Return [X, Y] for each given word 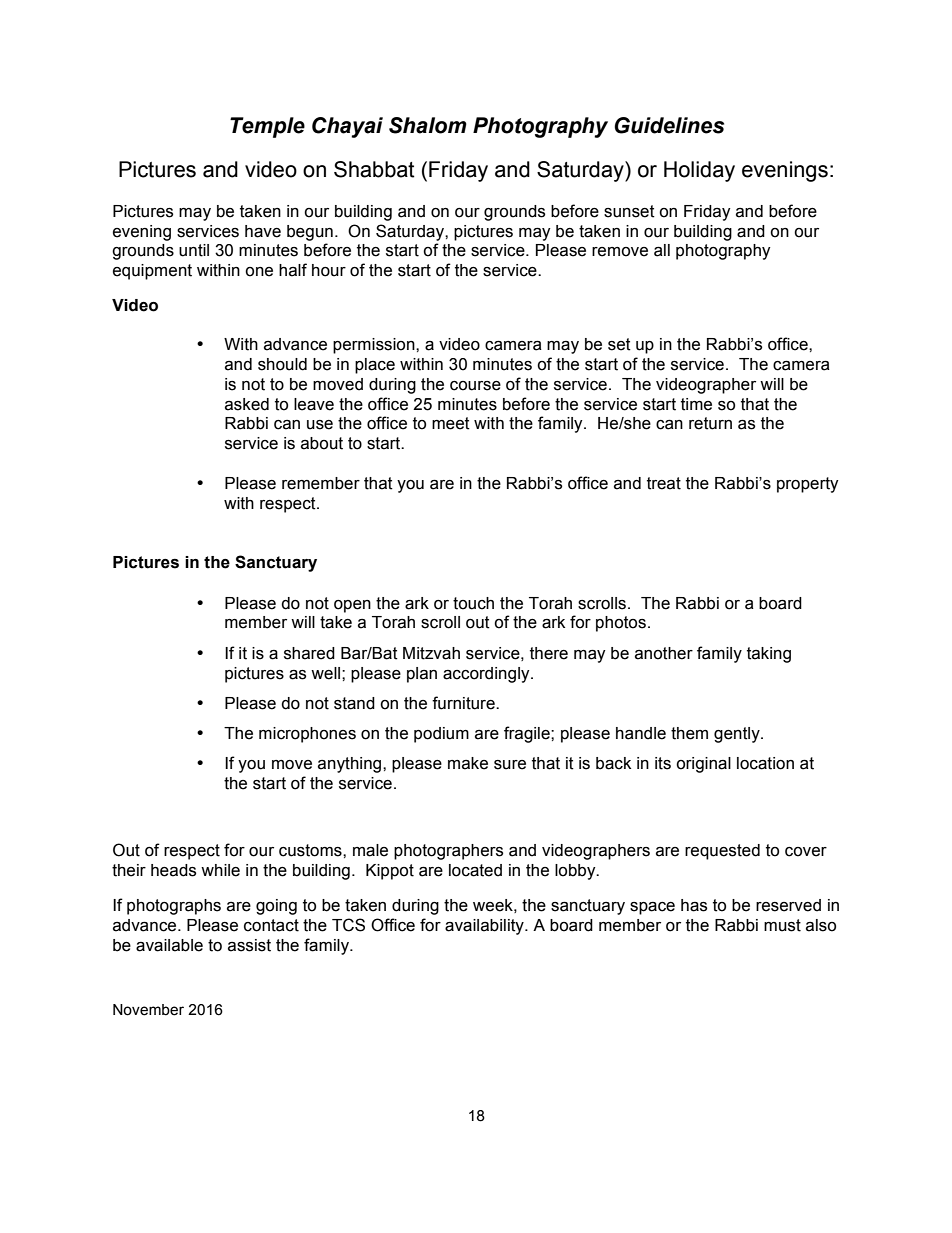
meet [451, 423]
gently [738, 735]
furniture [464, 703]
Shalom [428, 125]
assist [249, 945]
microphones [307, 735]
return [710, 423]
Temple [267, 127]
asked [247, 404]
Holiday [699, 171]
